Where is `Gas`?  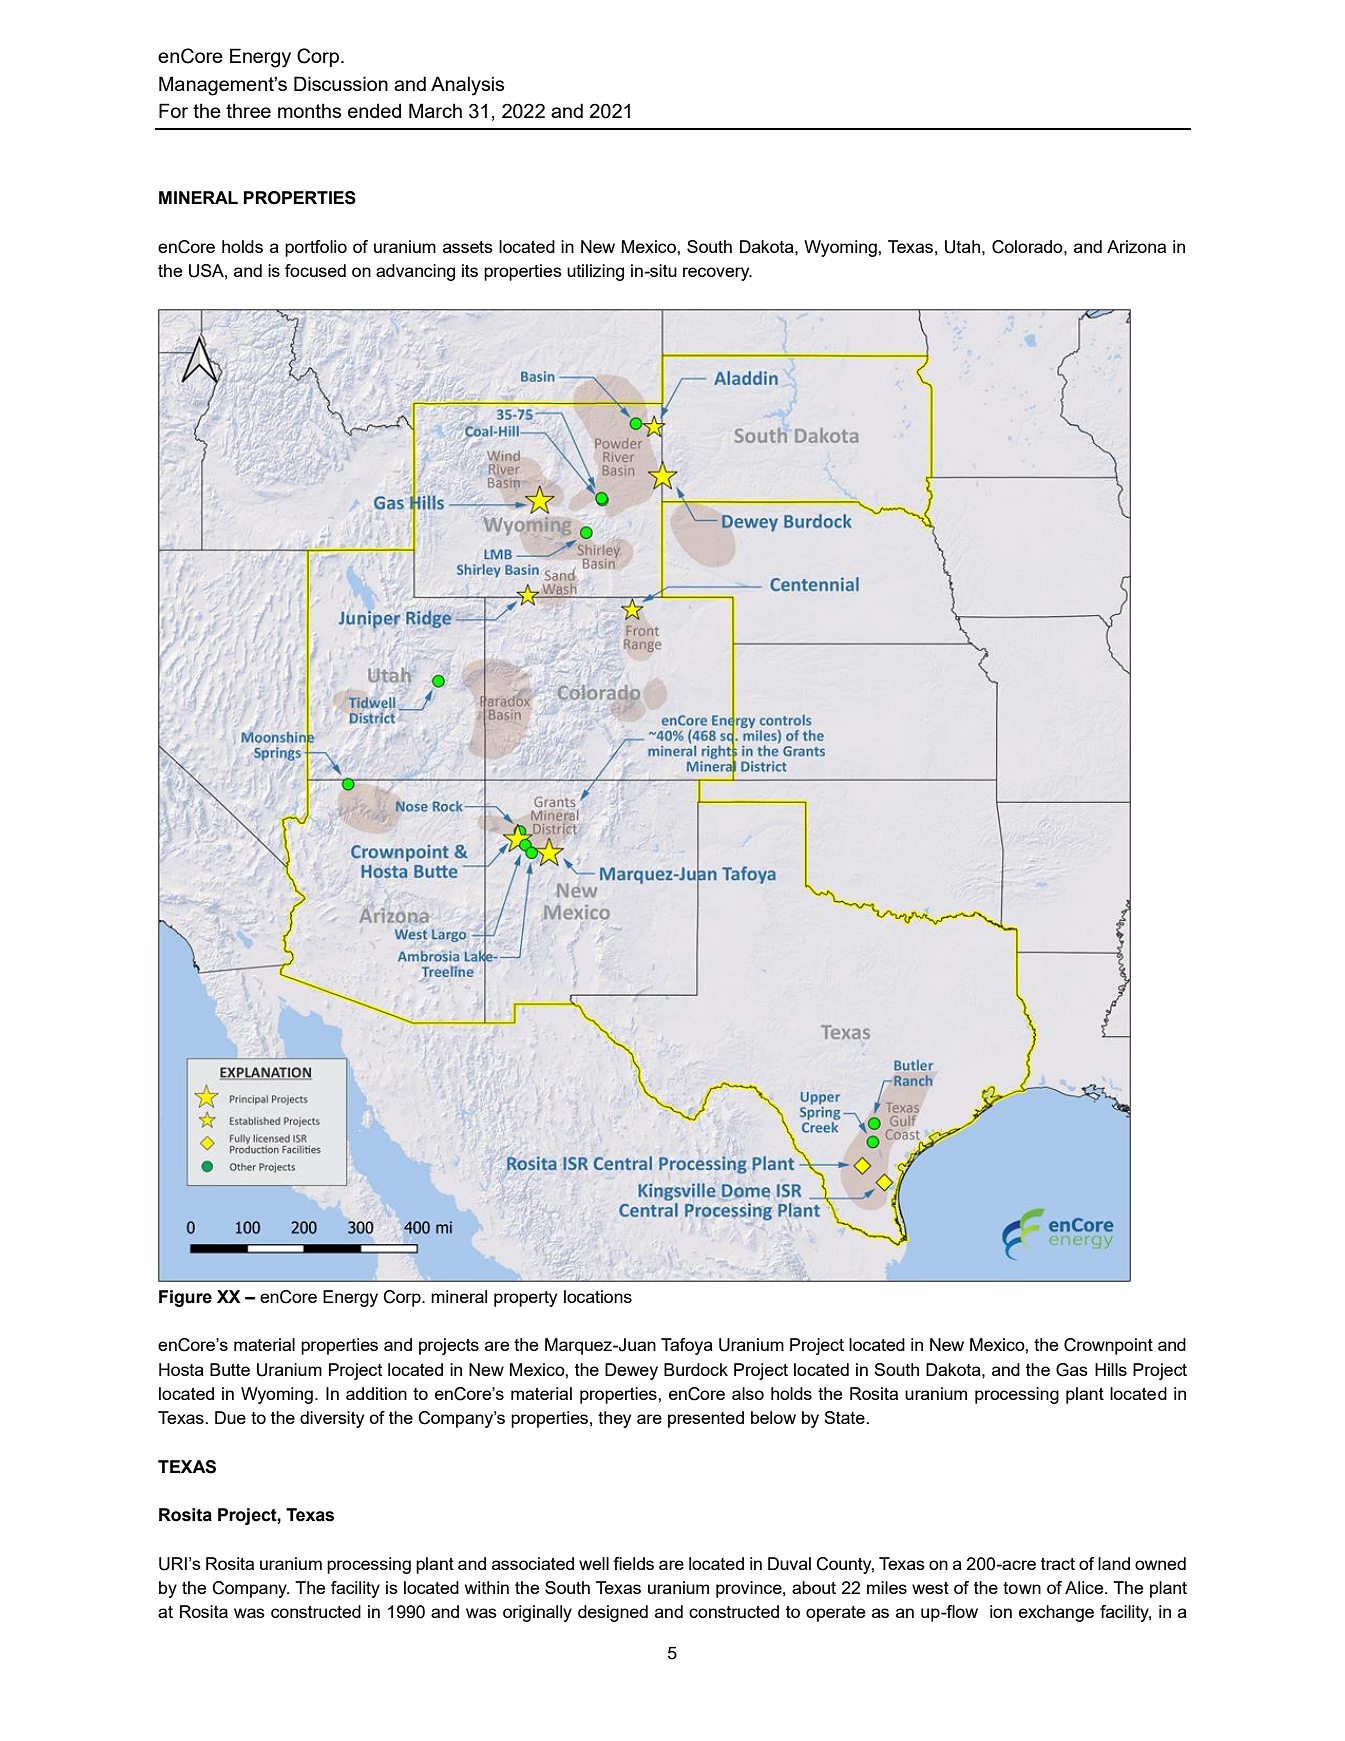 Gas is located at coordinates (1072, 1370).
